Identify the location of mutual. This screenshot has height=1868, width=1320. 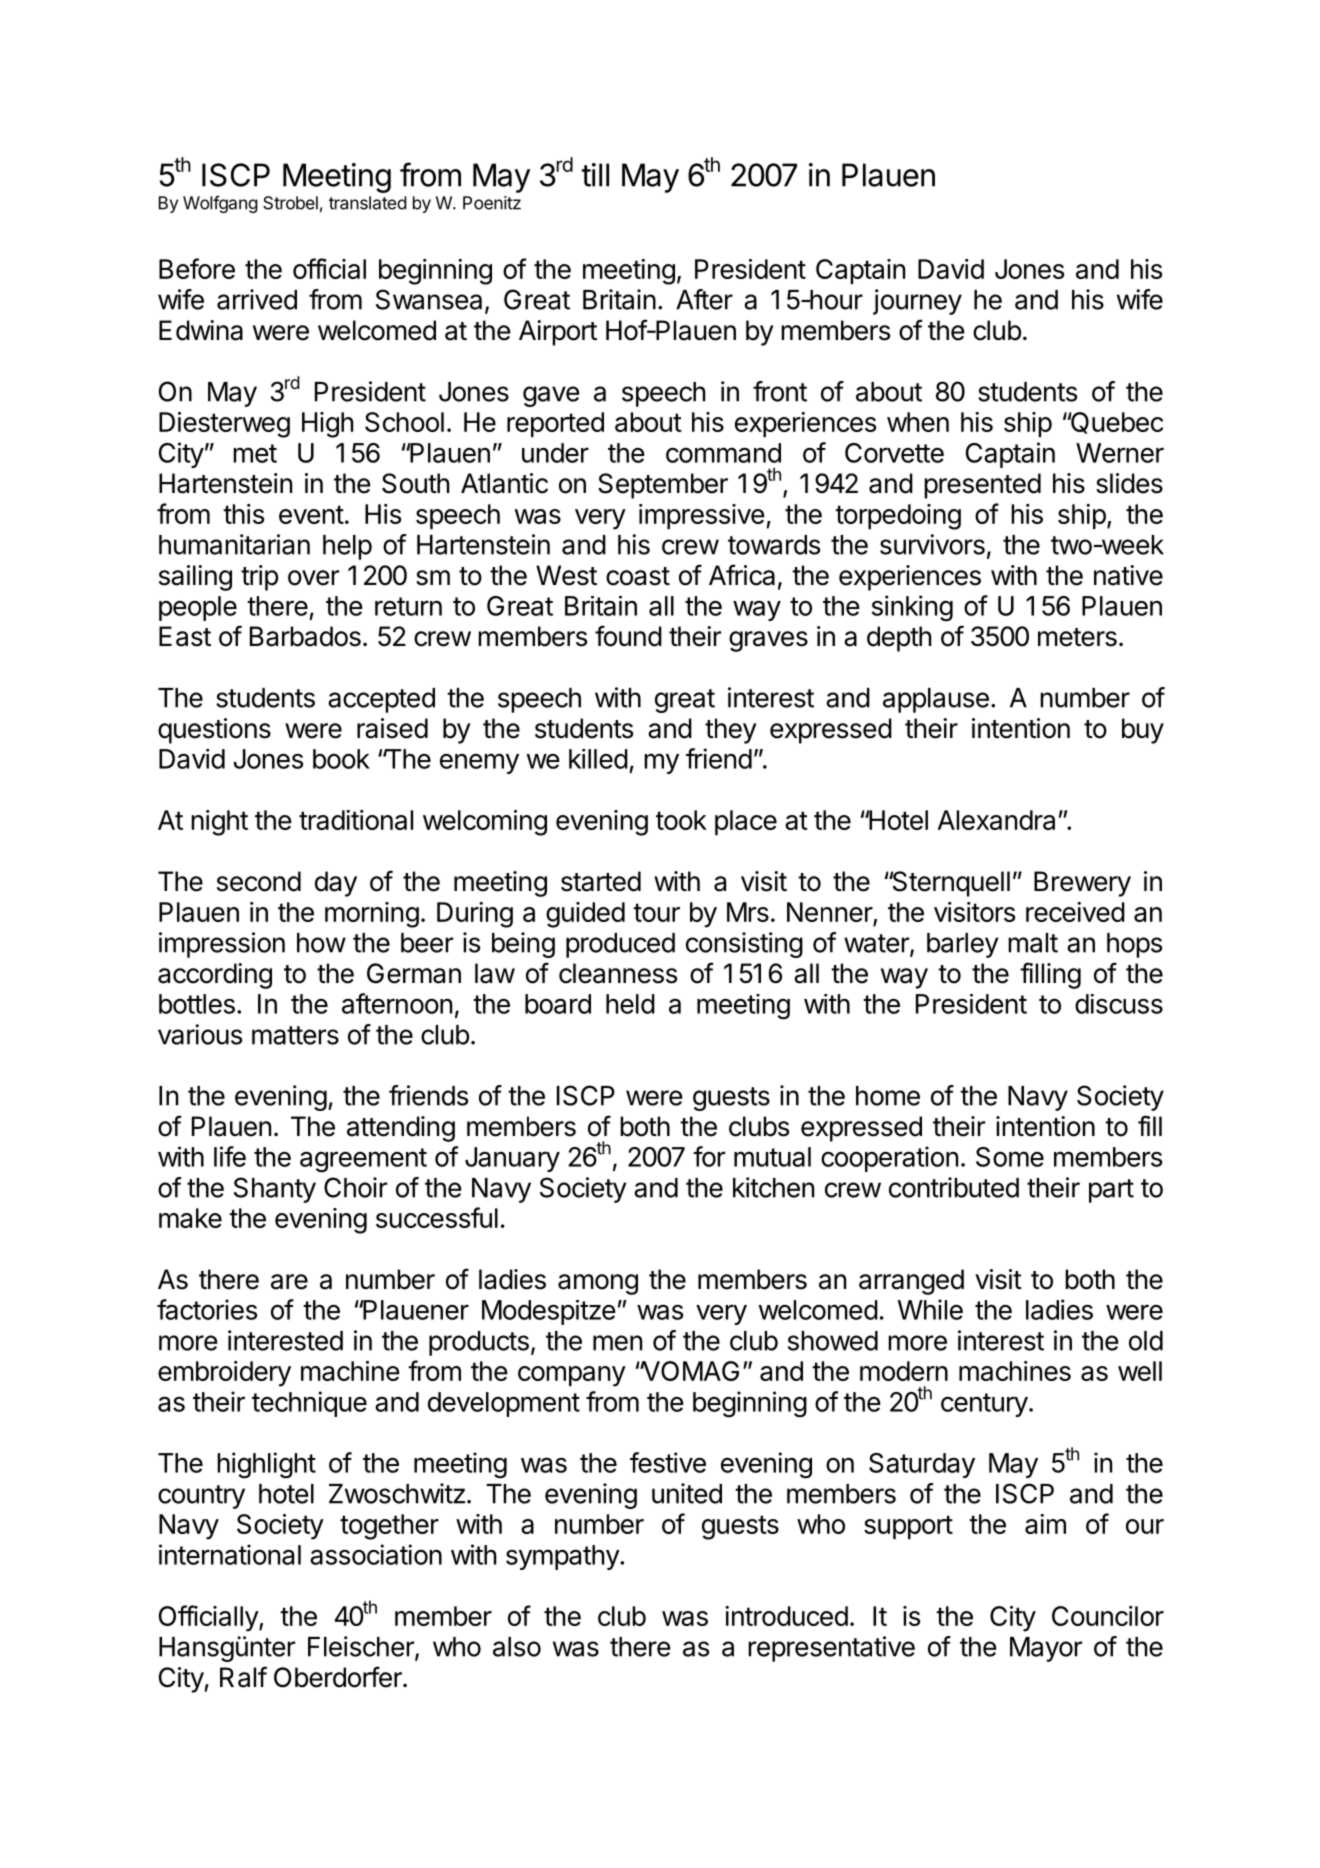
(772, 1157).
